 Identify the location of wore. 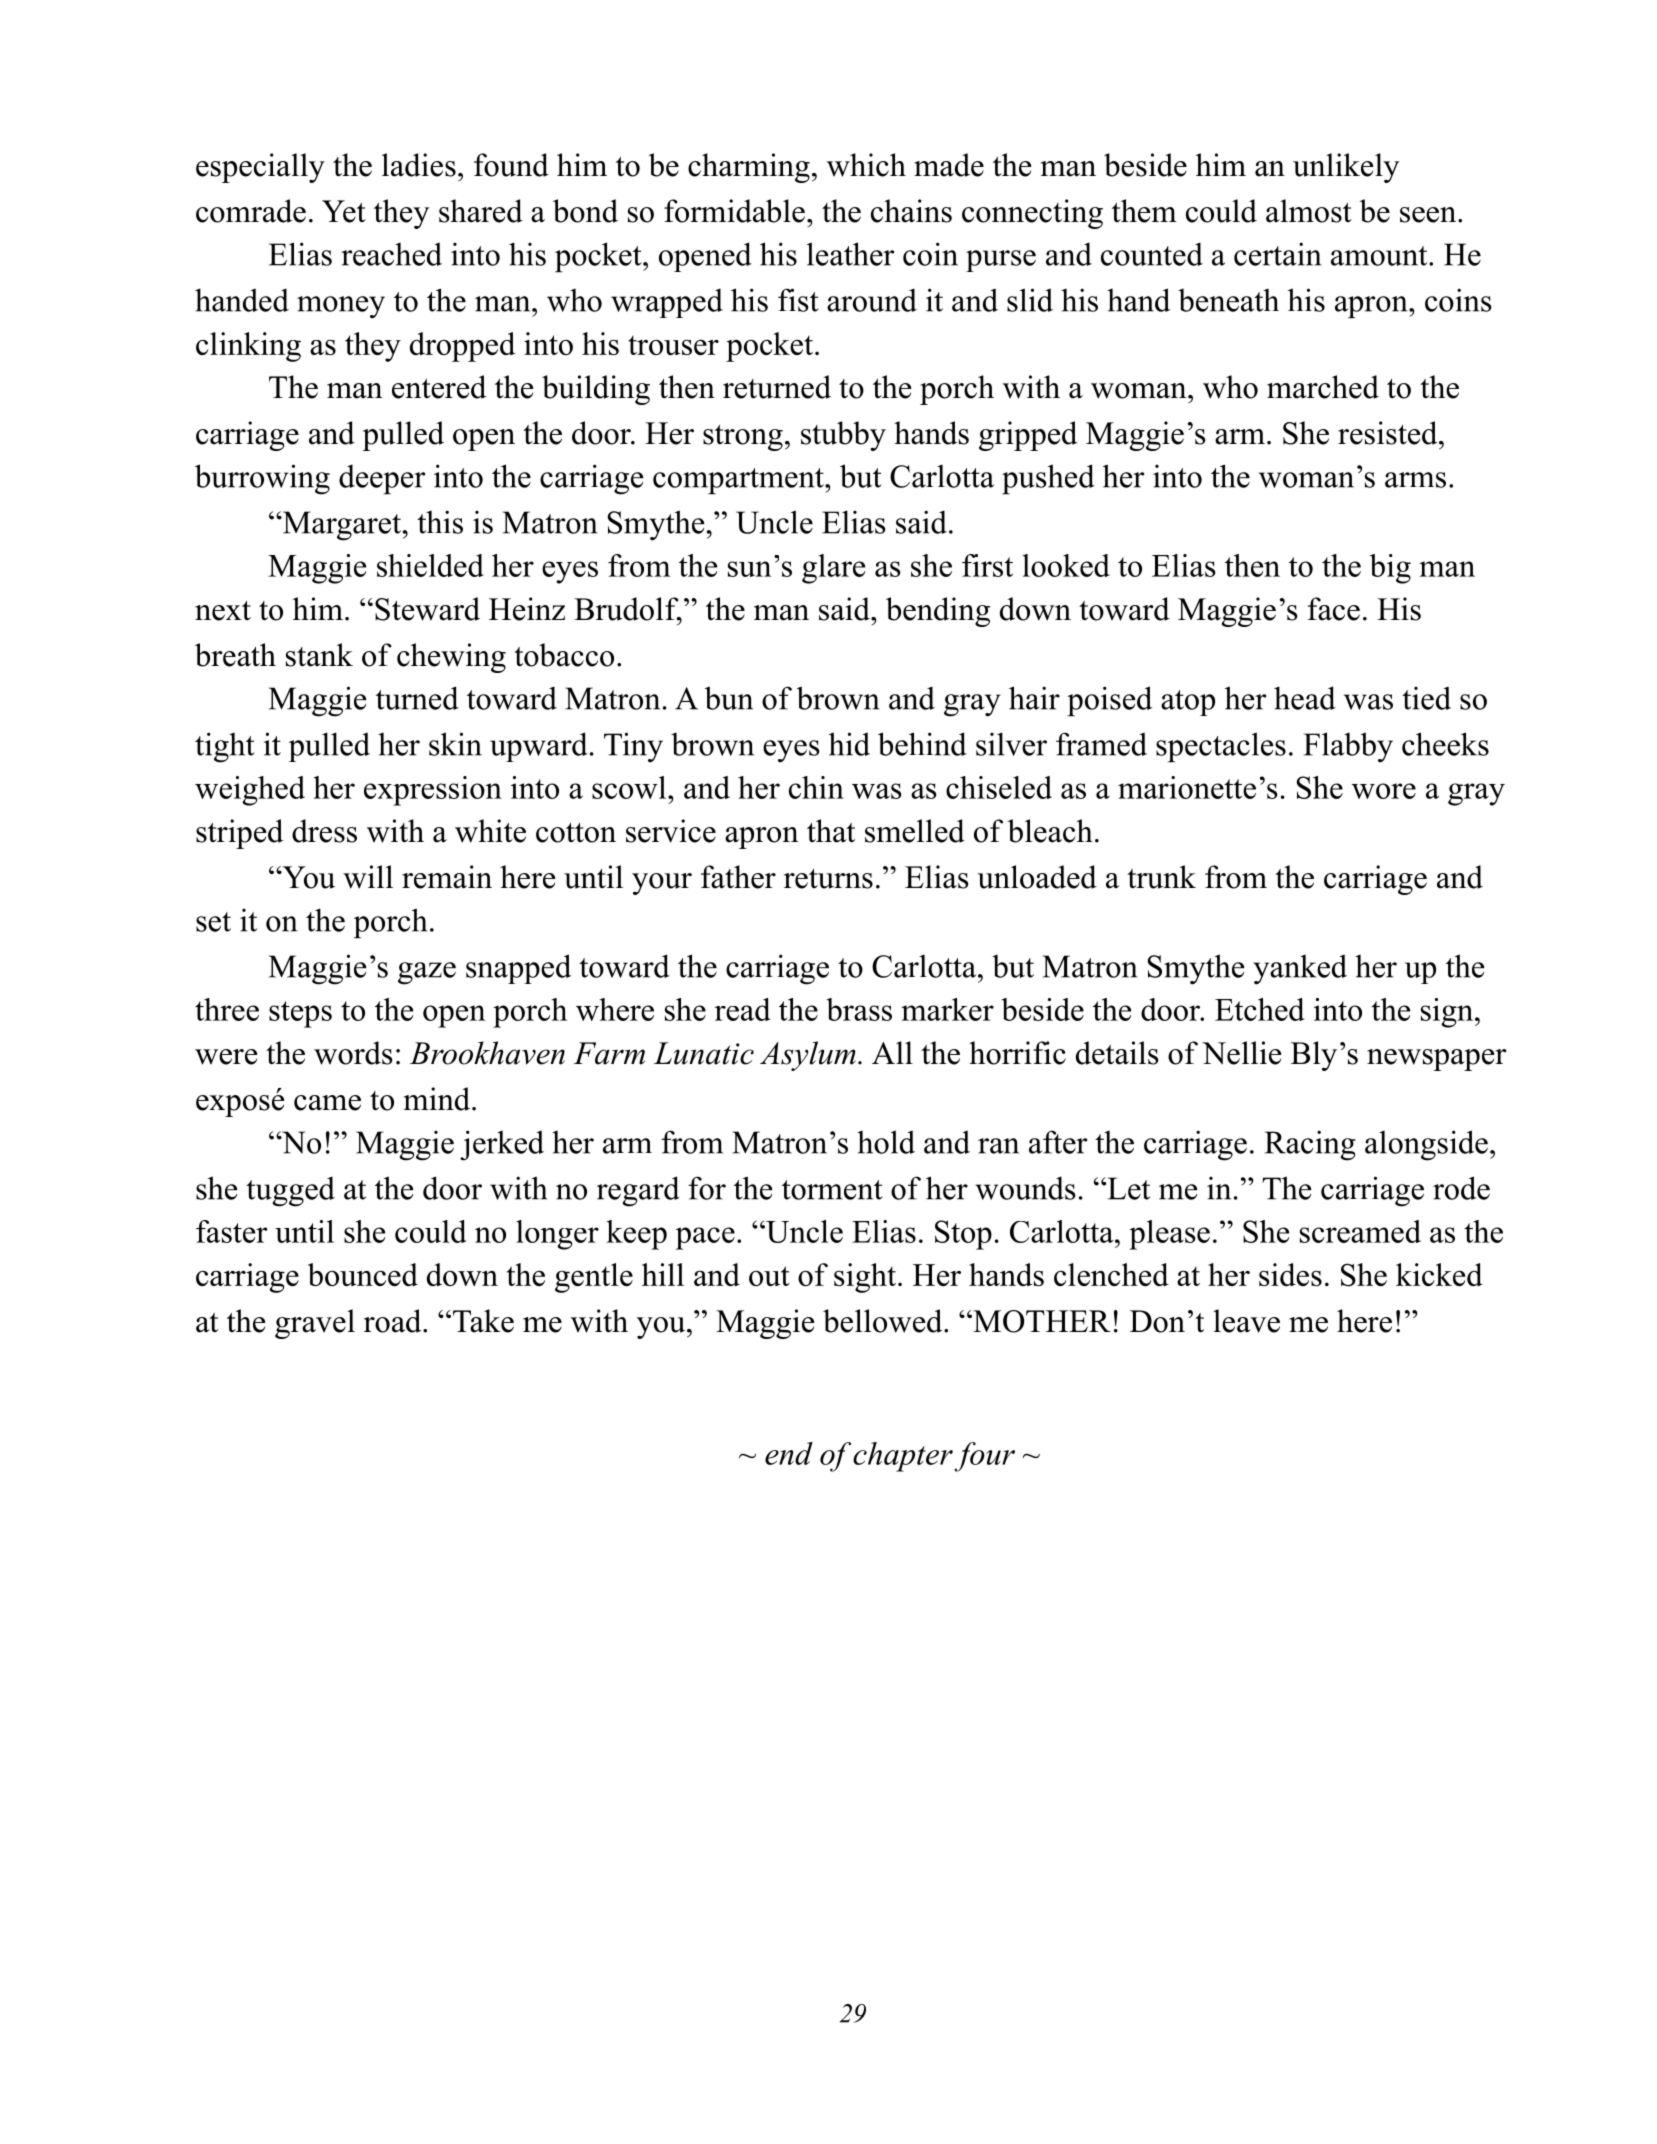
(1384, 791).
